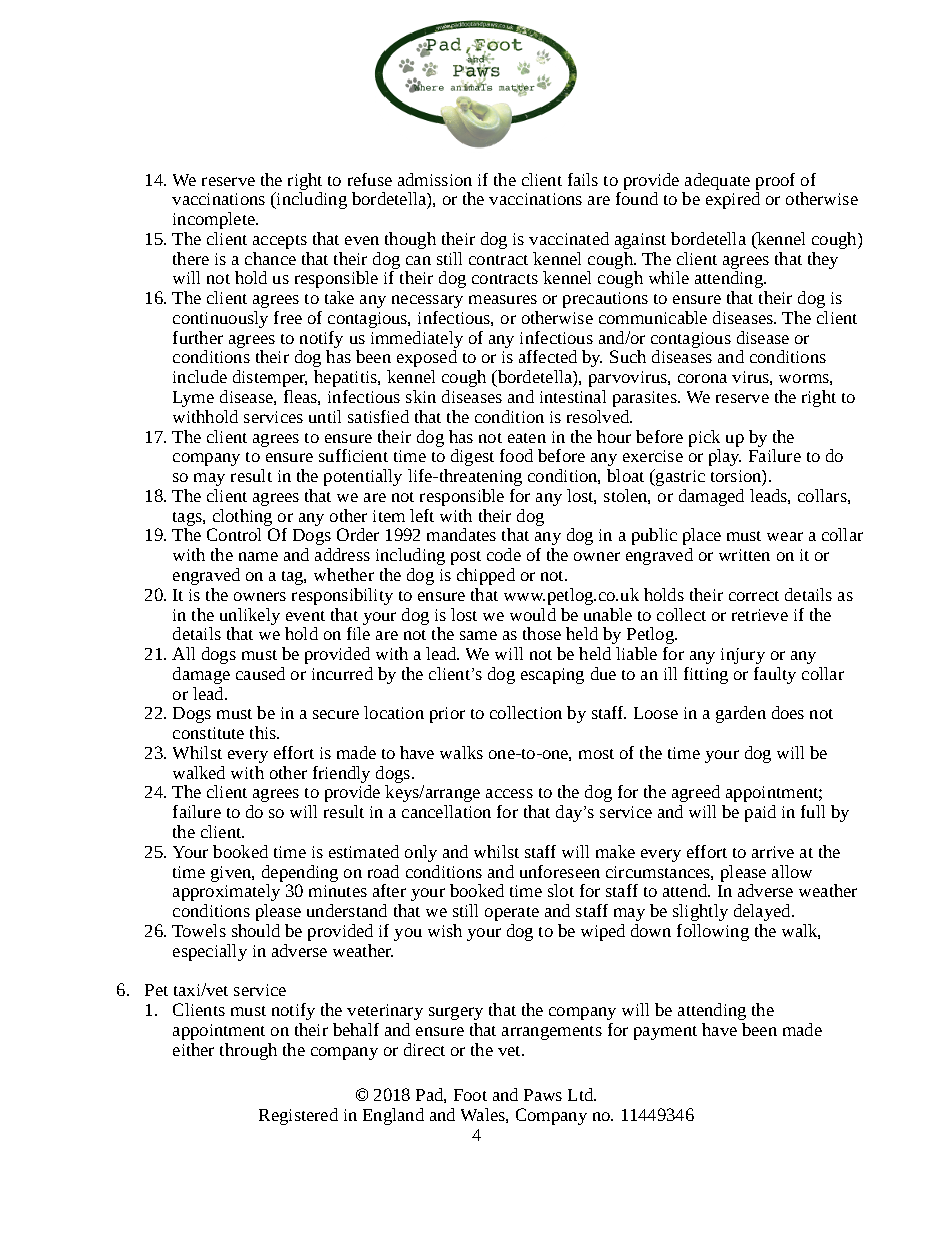 This document has height=1233, width=952. I want to click on Registered, so click(298, 1116).
